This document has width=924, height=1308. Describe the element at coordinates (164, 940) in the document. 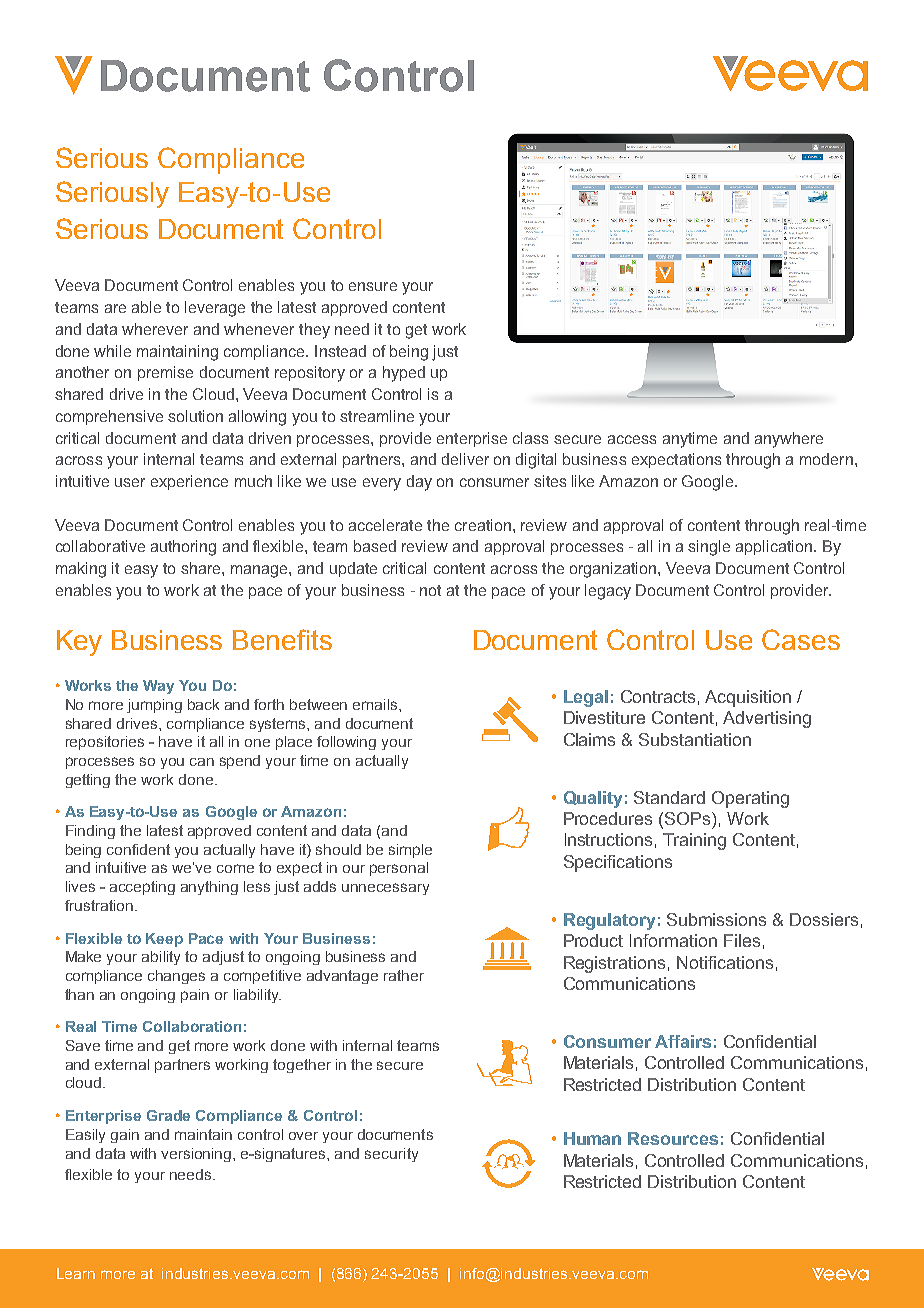

I see `Keep` at that location.
